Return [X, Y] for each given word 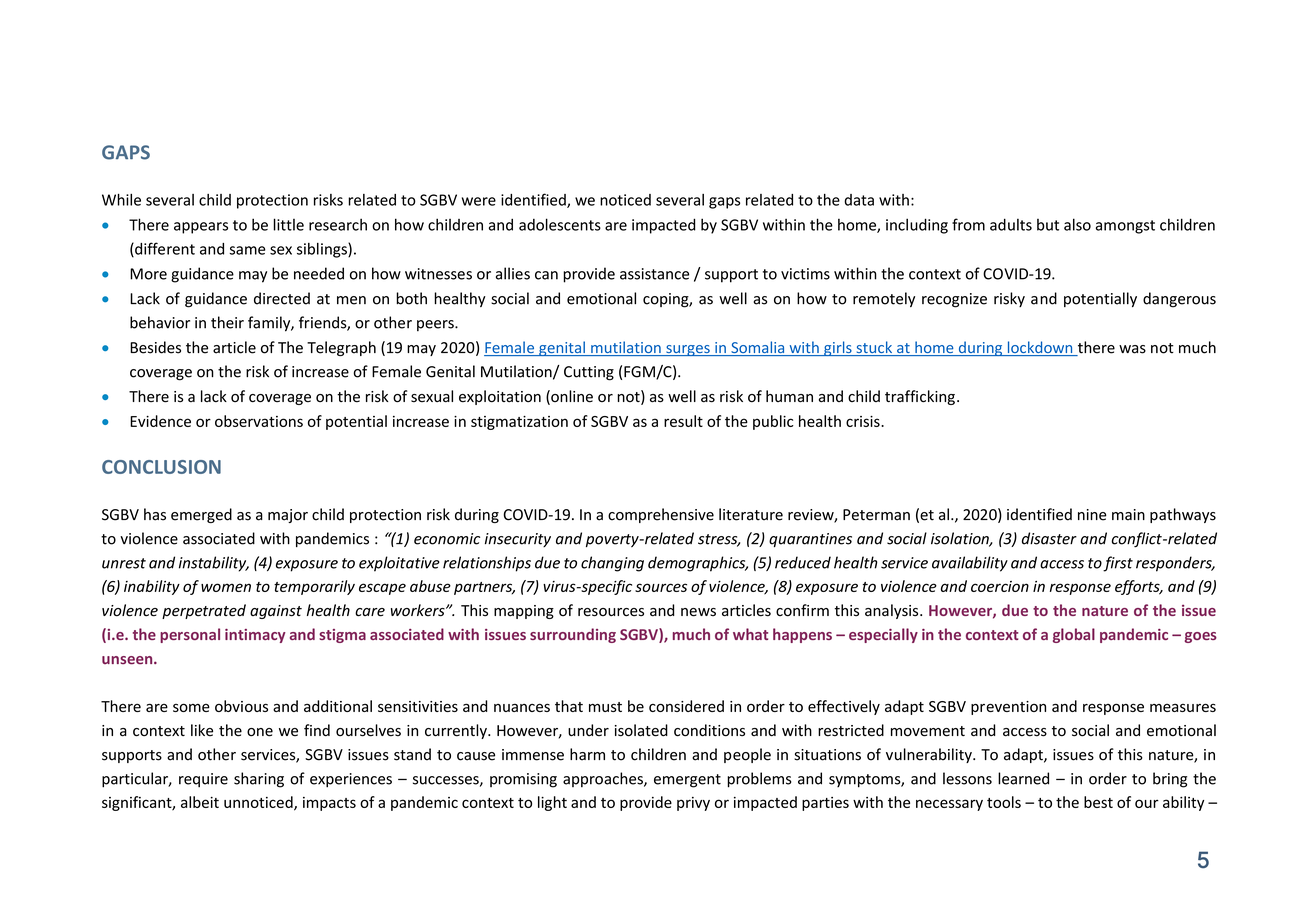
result [683, 421]
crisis [864, 421]
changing [612, 564]
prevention [1008, 708]
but [1048, 225]
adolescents [560, 224]
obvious [241, 706]
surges [688, 350]
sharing [259, 780]
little [288, 224]
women [226, 587]
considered [686, 706]
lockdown [1040, 348]
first [1118, 564]
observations [259, 421]
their [227, 322]
